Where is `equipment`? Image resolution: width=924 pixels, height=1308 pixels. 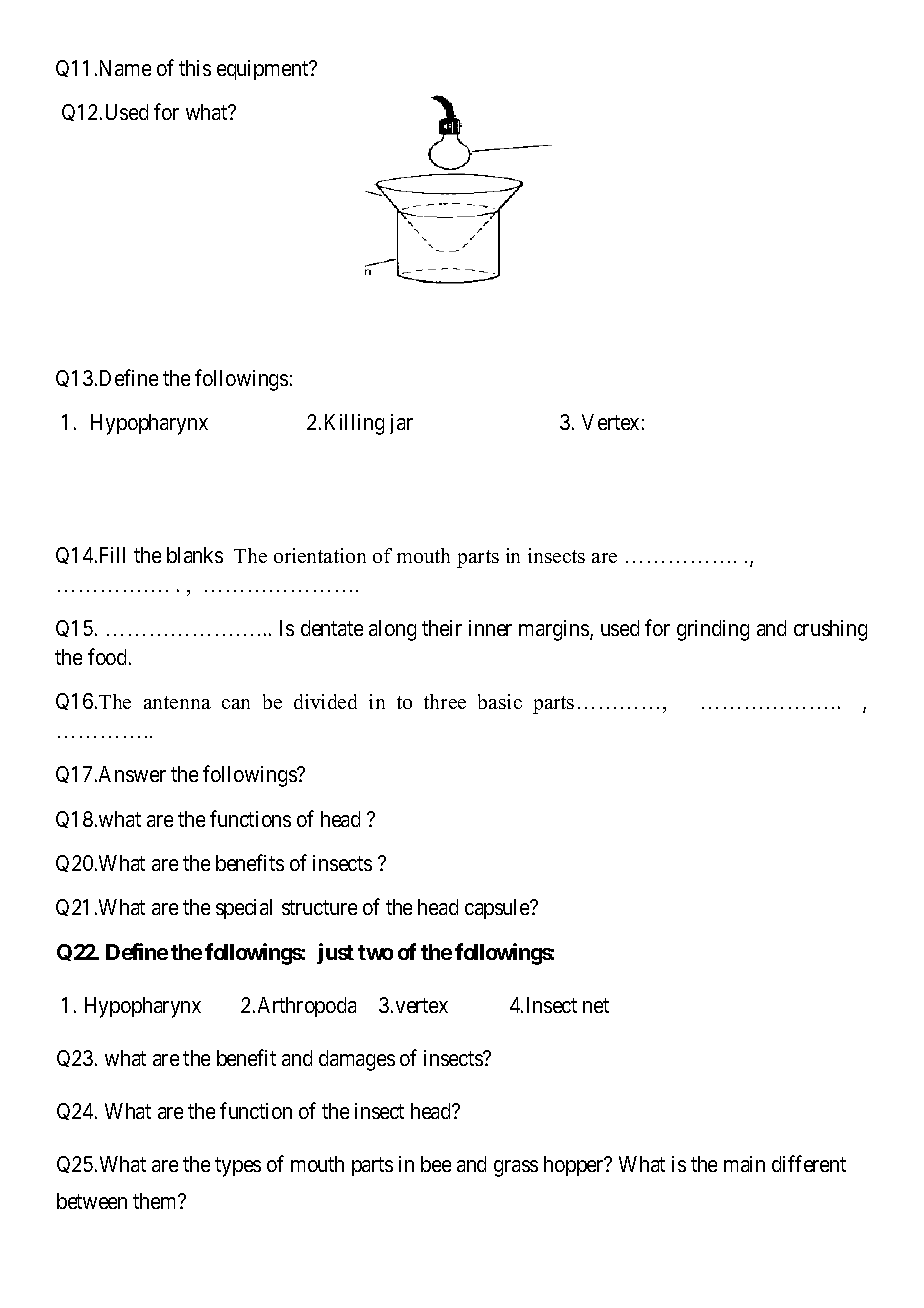 equipment is located at coordinates (264, 70).
